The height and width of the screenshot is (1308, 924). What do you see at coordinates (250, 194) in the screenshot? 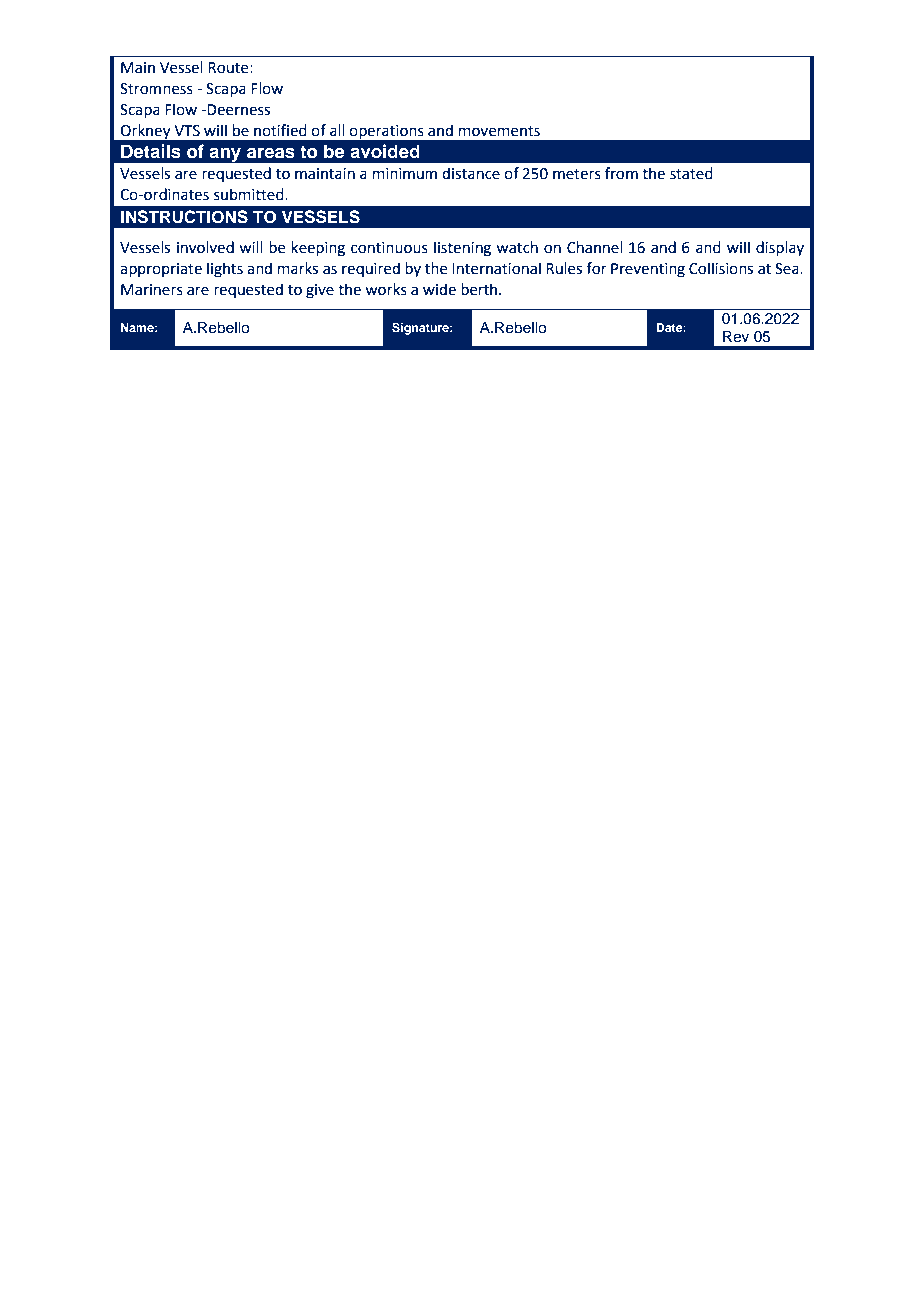
I see `submitted` at bounding box center [250, 194].
